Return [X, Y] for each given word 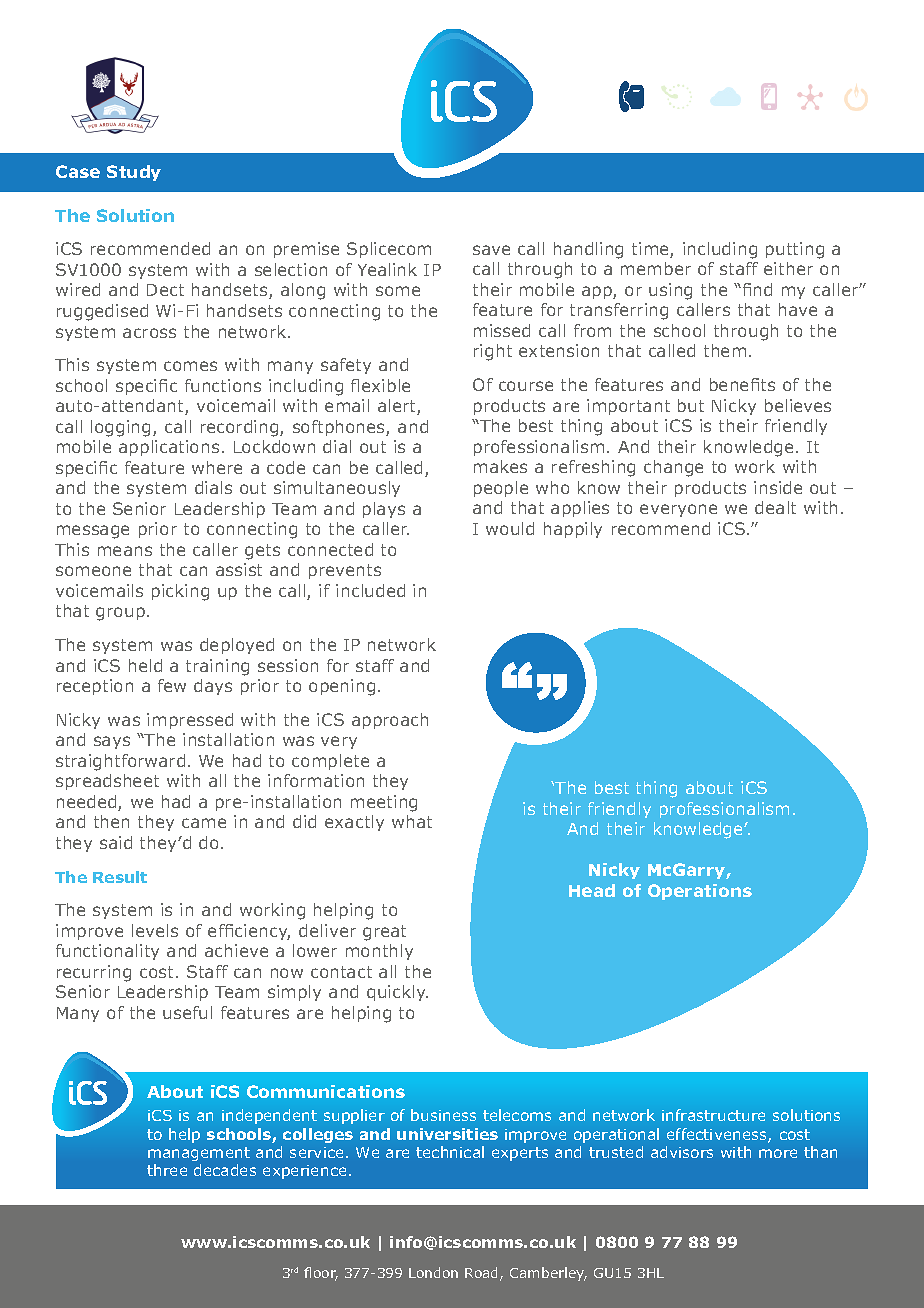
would [510, 528]
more [778, 1153]
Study [134, 173]
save [491, 250]
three [167, 1170]
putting [795, 250]
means [125, 551]
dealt [775, 507]
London [433, 1272]
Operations [700, 892]
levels [155, 930]
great [384, 933]
